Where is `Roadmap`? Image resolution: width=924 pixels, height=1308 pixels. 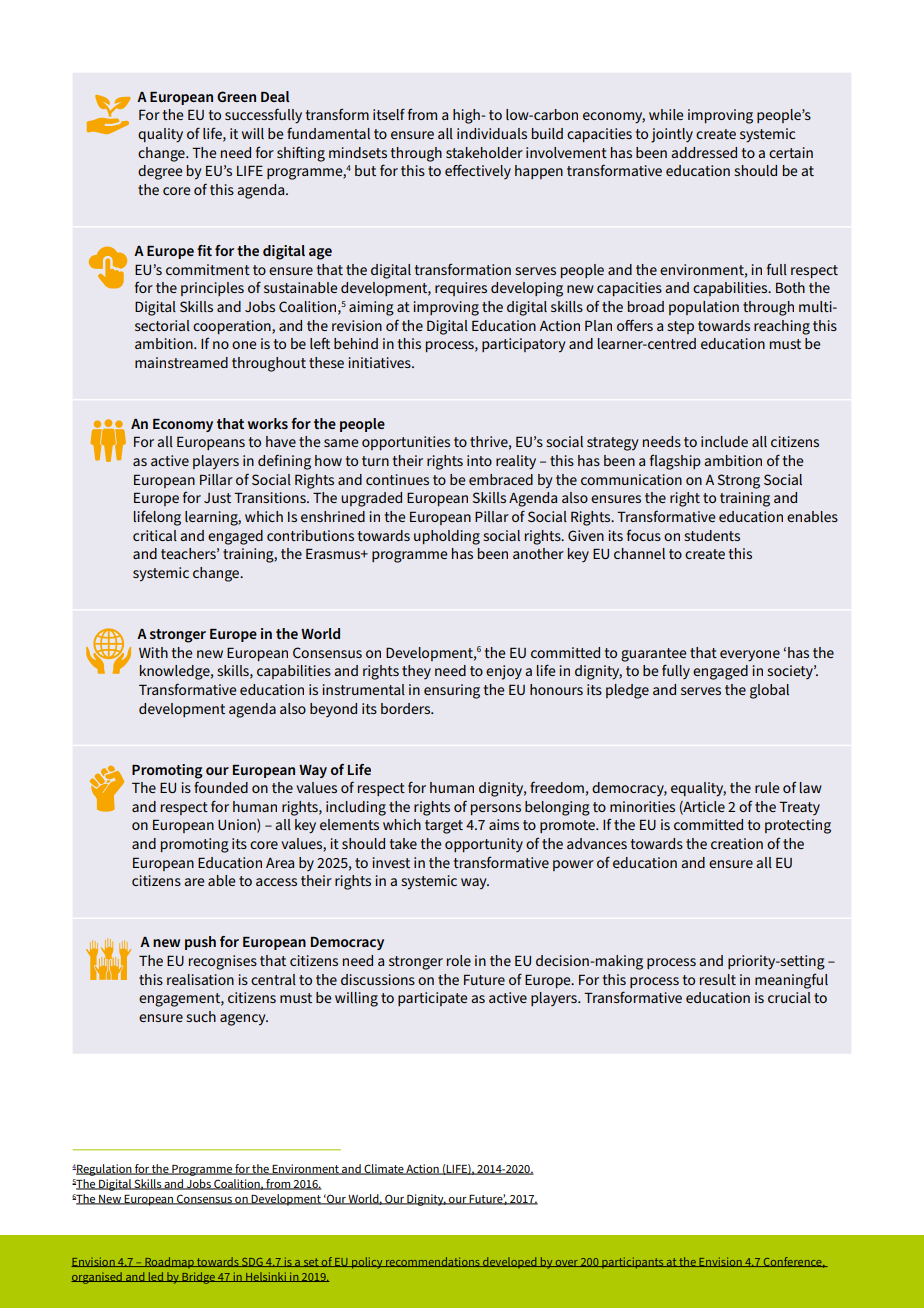
Roadmap is located at coordinates (169, 1262).
